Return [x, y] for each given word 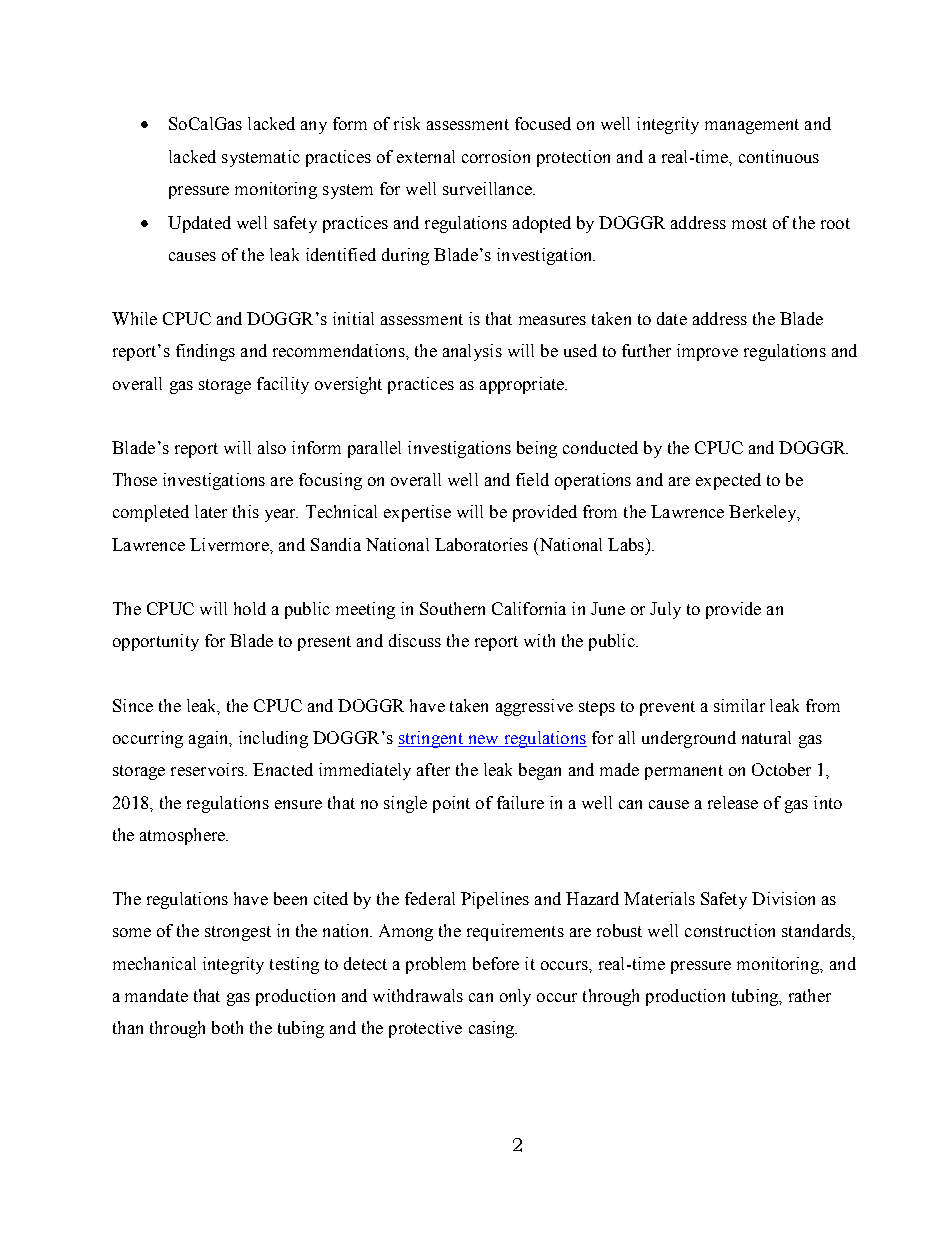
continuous [779, 156]
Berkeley [764, 513]
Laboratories [481, 544]
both [227, 1027]
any [314, 127]
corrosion [496, 156]
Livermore [230, 544]
